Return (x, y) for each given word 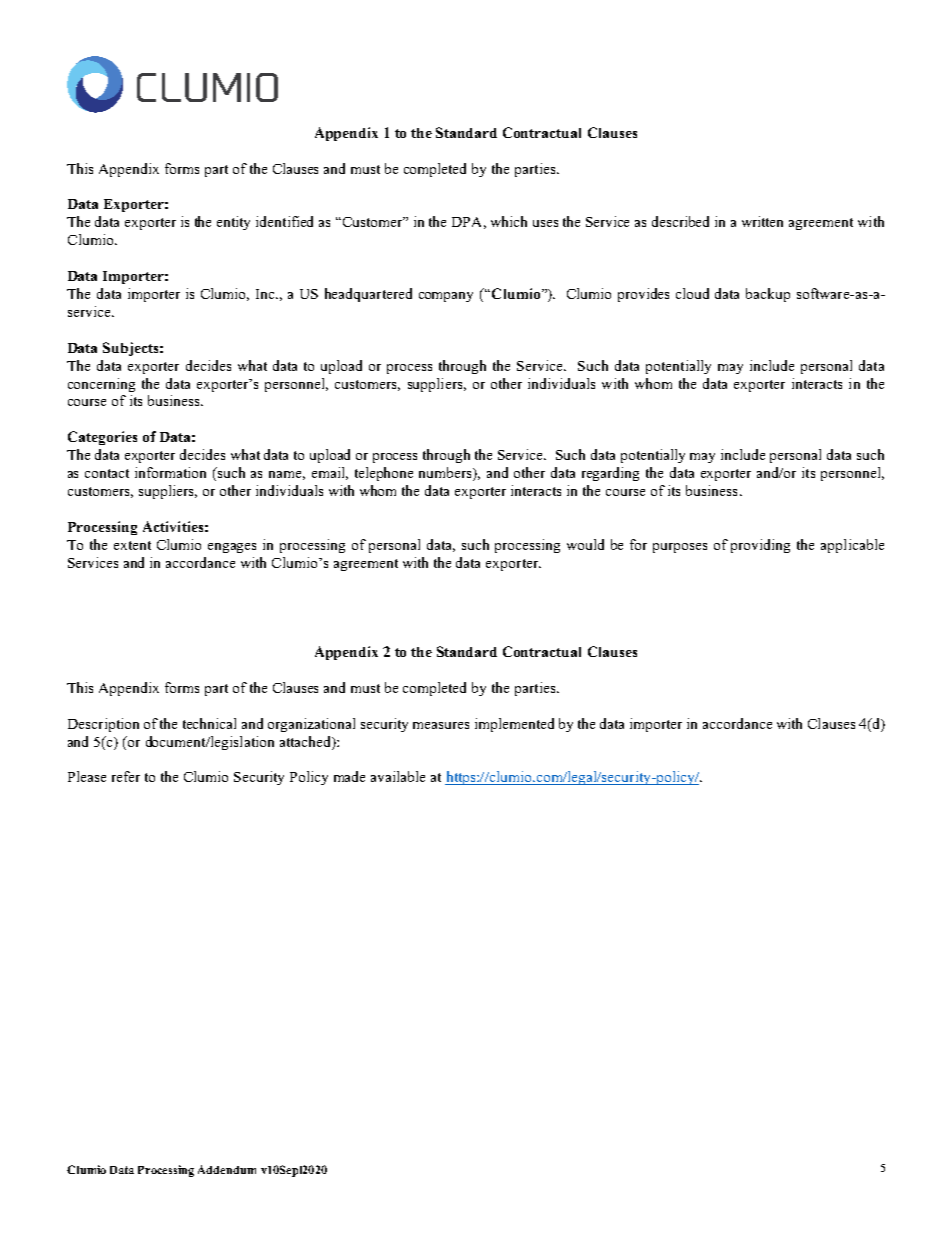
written (762, 221)
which (509, 221)
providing (760, 546)
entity (233, 223)
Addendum (227, 1169)
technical (209, 723)
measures (441, 725)
